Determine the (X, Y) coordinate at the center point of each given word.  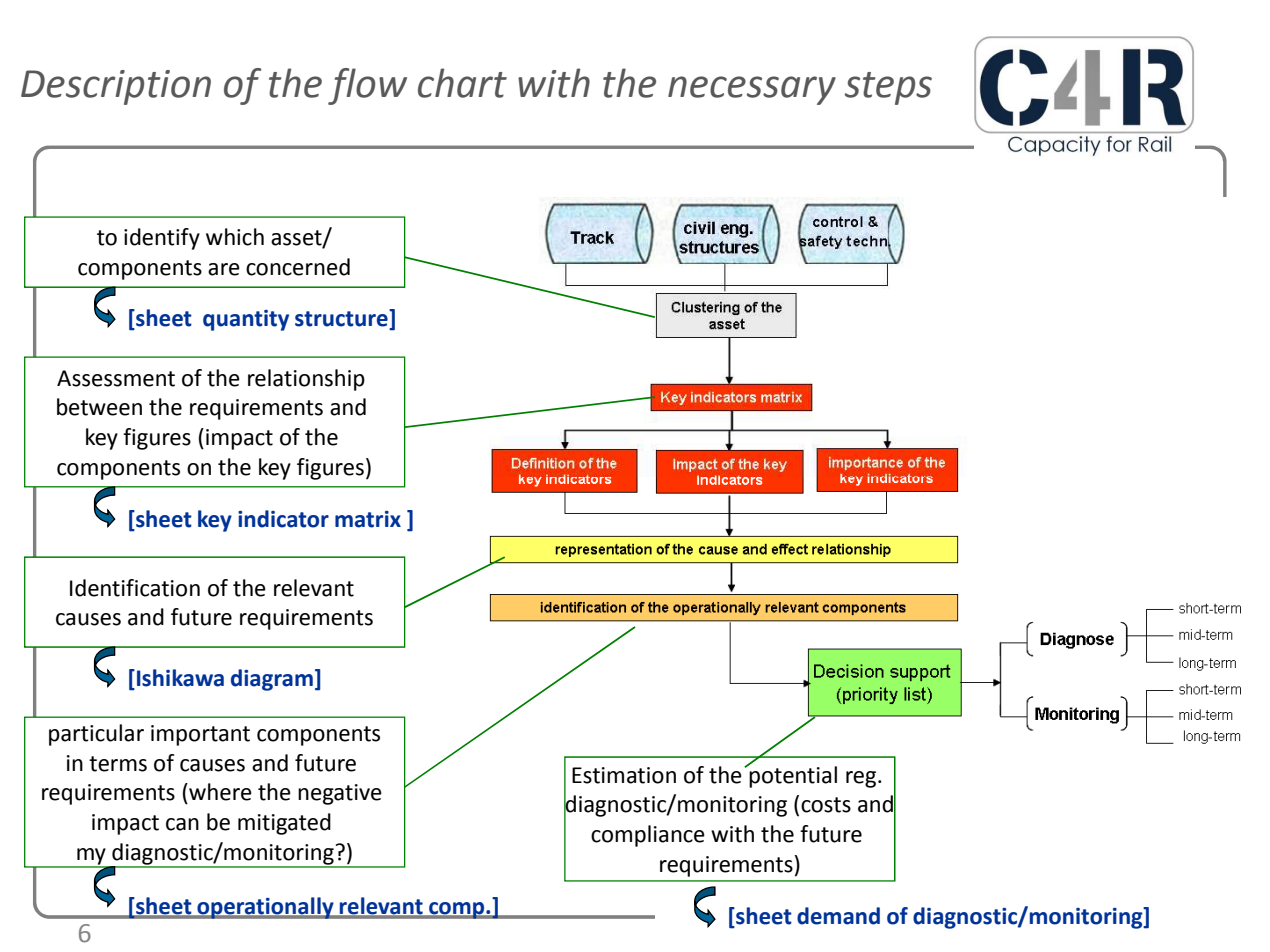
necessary (752, 90)
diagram (272, 680)
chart (462, 83)
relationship (306, 380)
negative (340, 794)
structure (342, 319)
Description (116, 87)
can (182, 824)
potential (792, 775)
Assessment (116, 378)
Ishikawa (180, 678)
